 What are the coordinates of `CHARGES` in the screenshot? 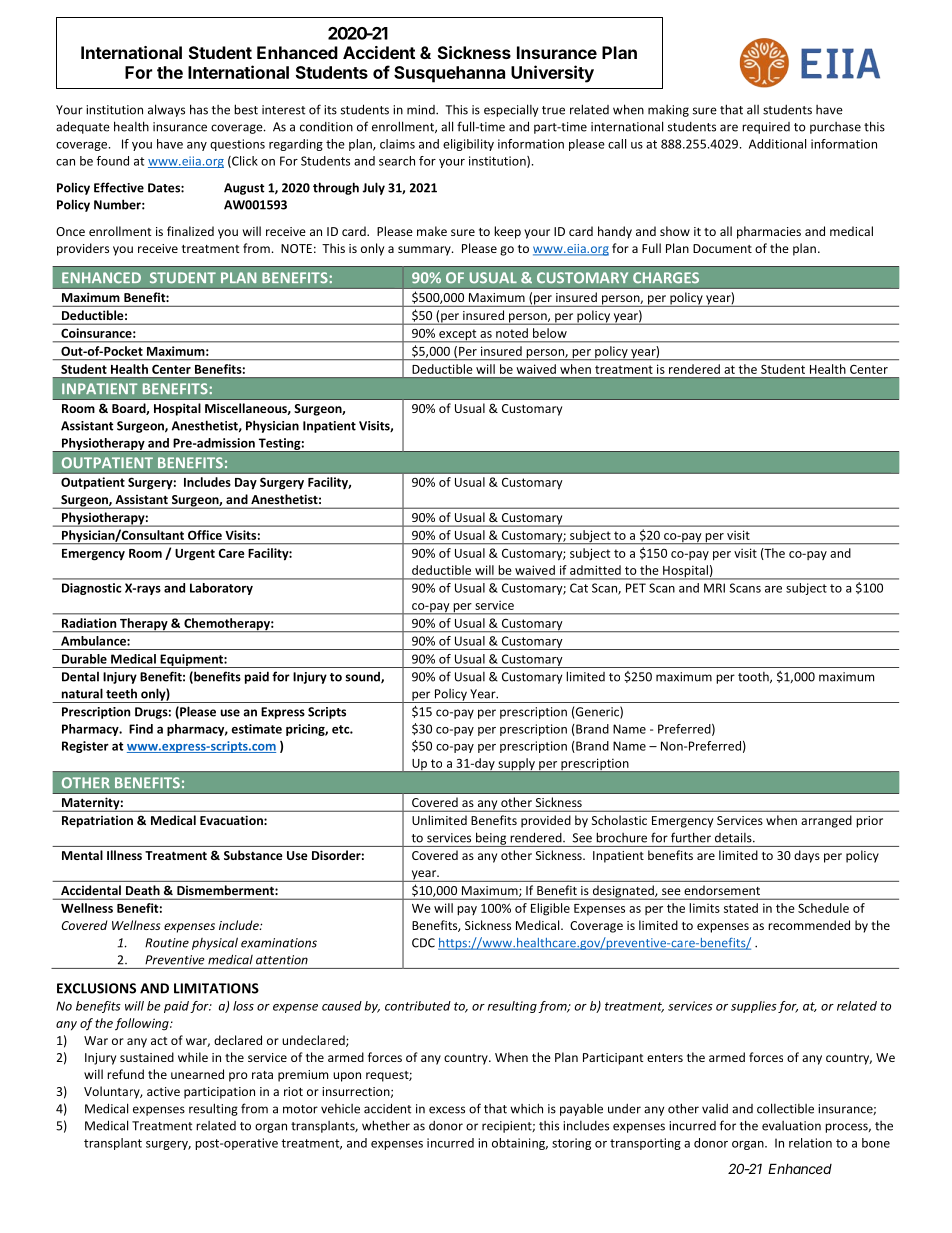 It's located at (666, 278).
